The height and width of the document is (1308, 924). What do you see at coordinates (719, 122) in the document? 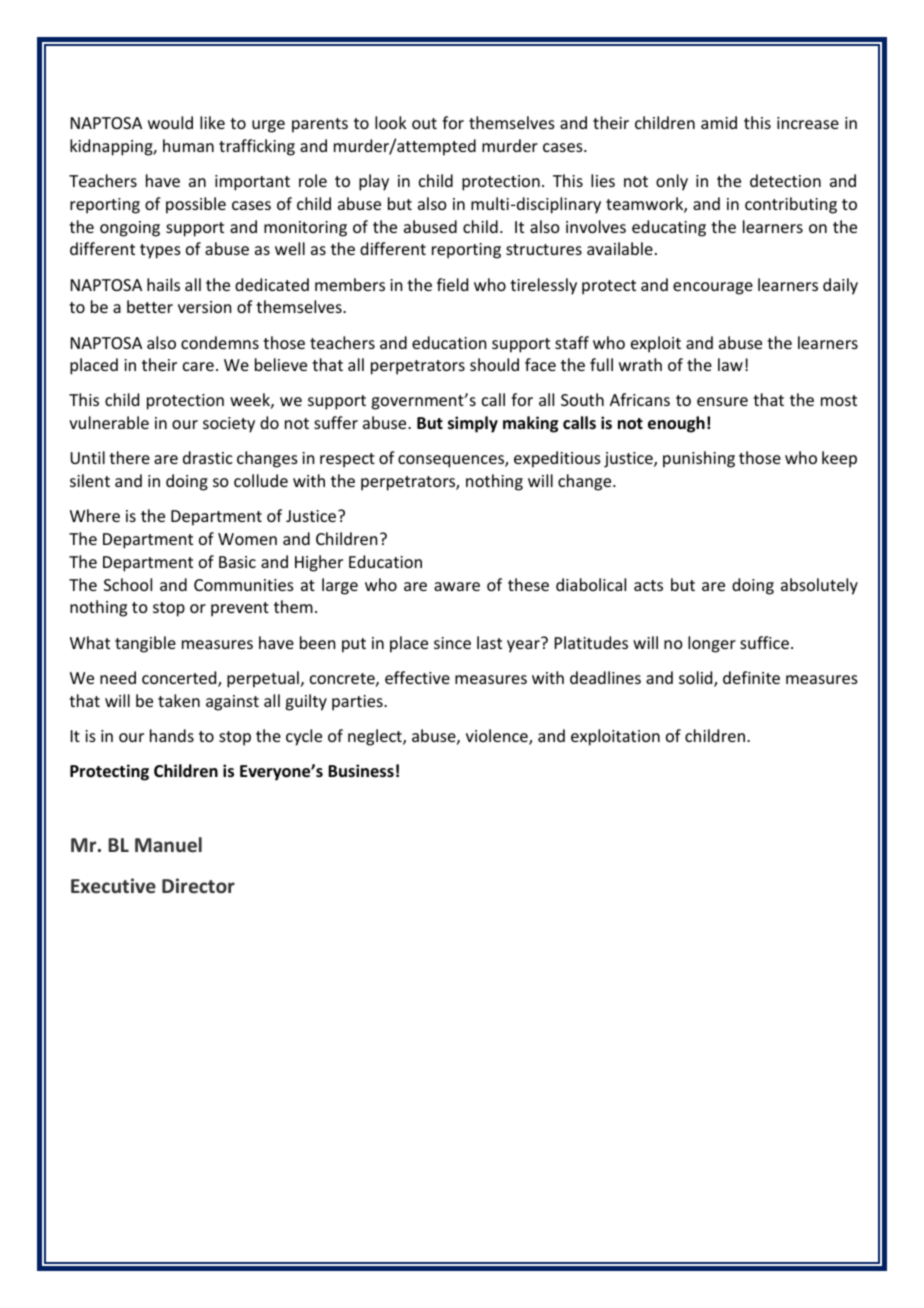
I see `amid` at bounding box center [719, 122].
